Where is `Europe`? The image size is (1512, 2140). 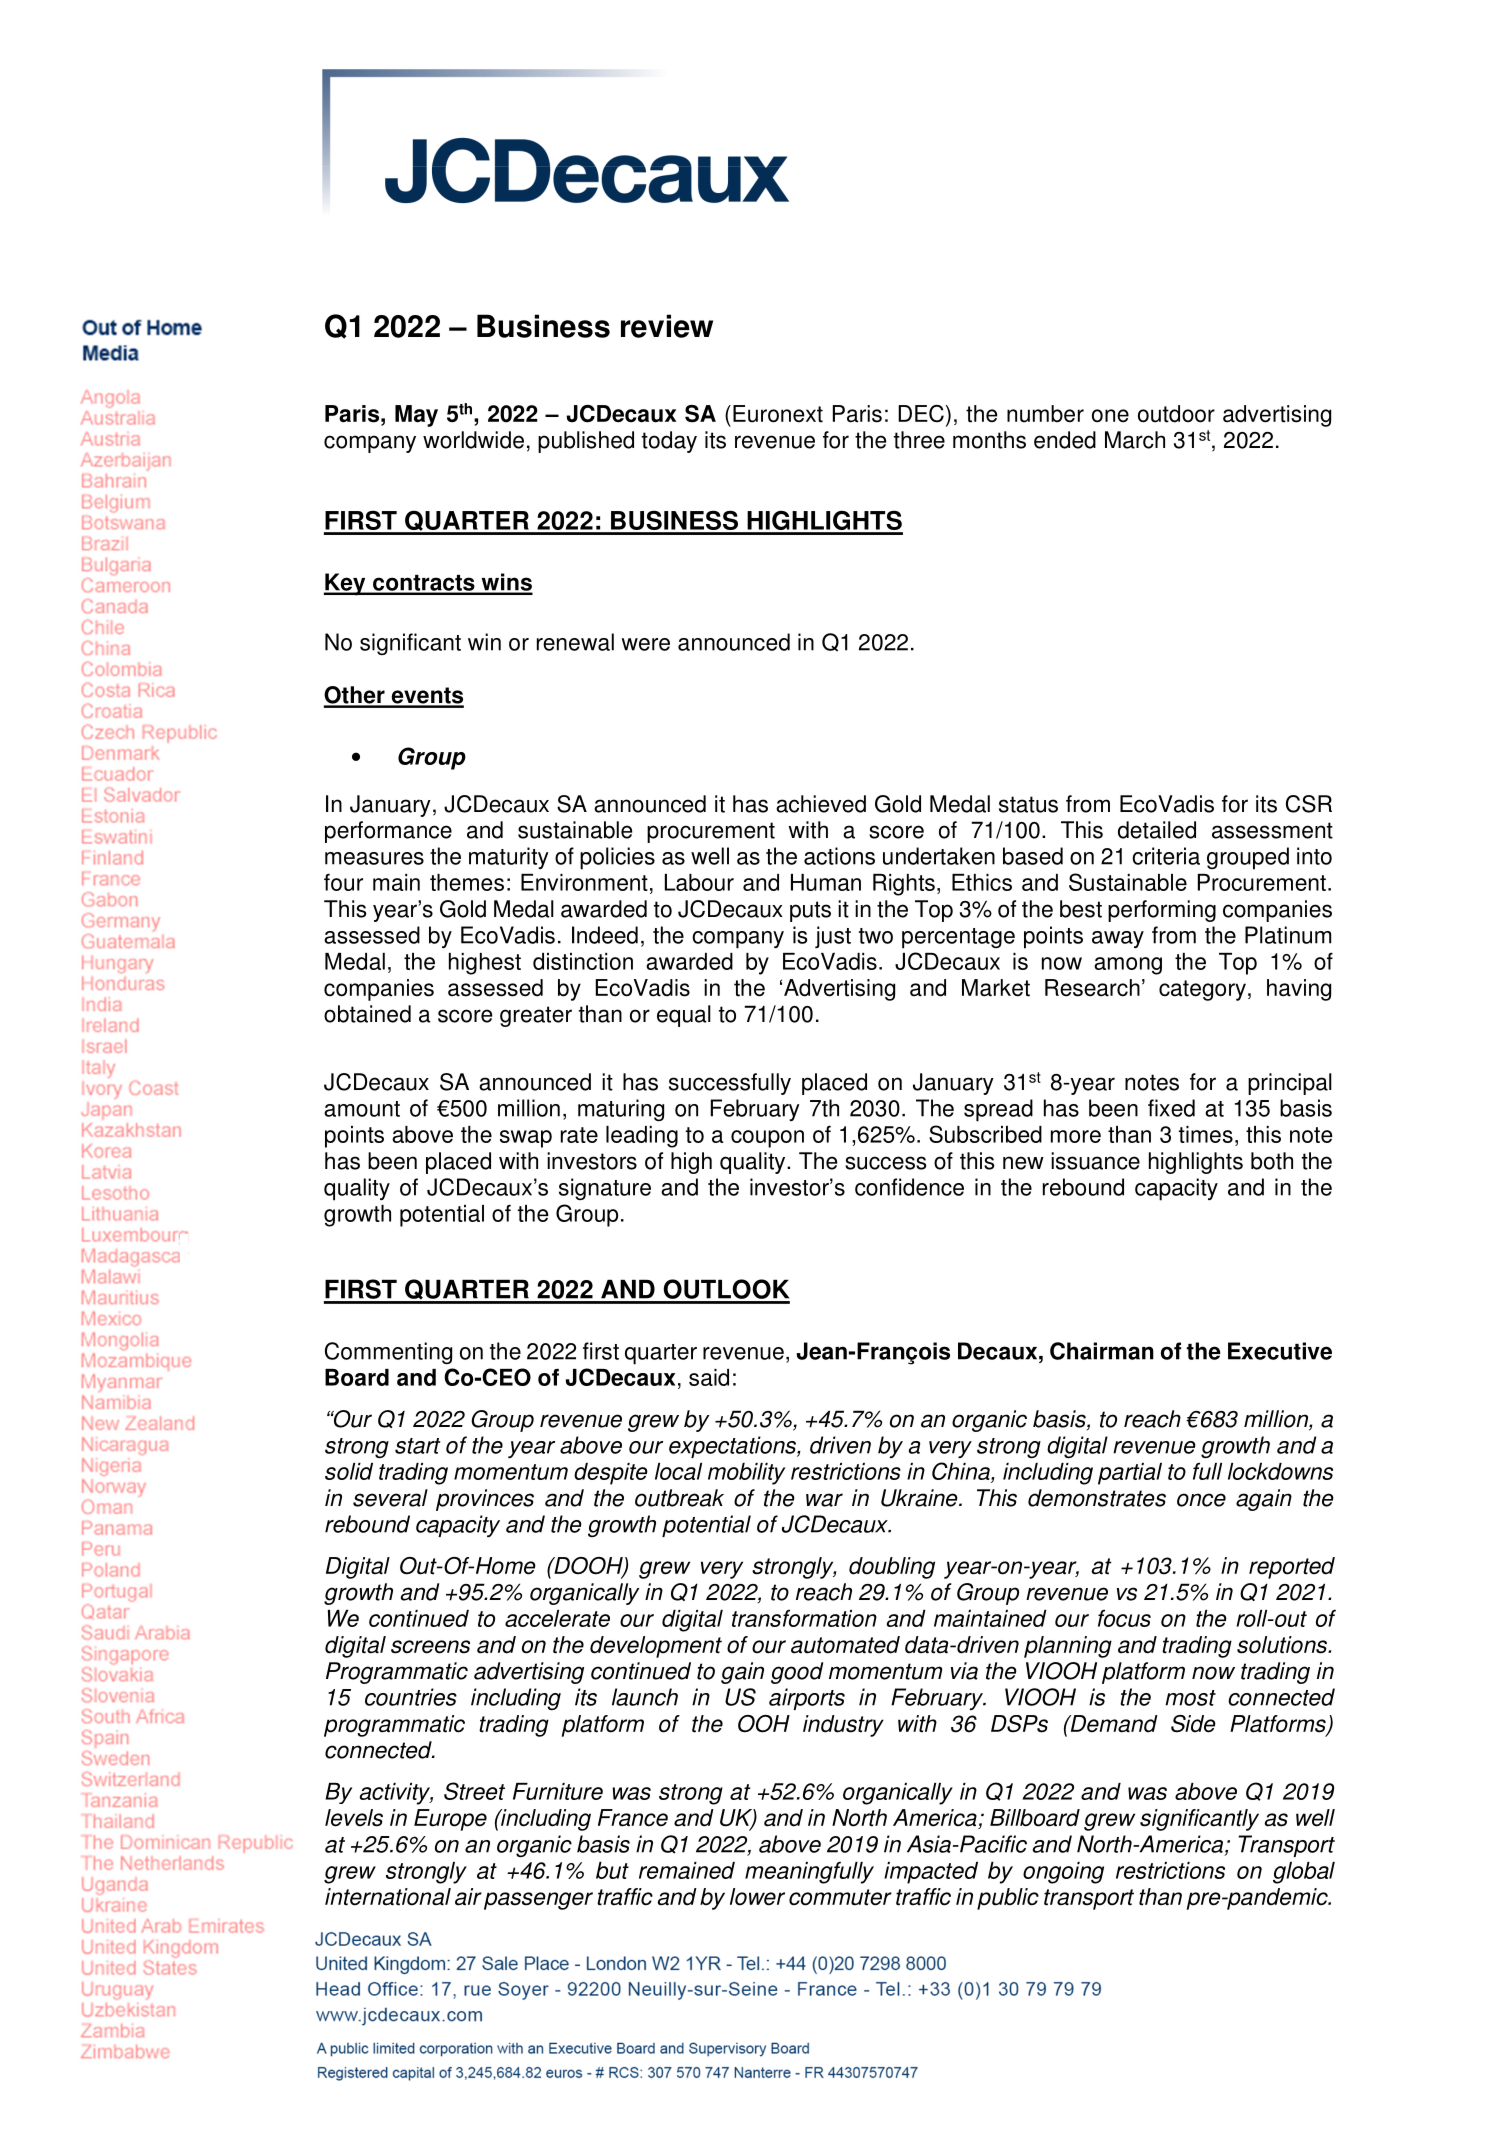 Europe is located at coordinates (450, 1820).
